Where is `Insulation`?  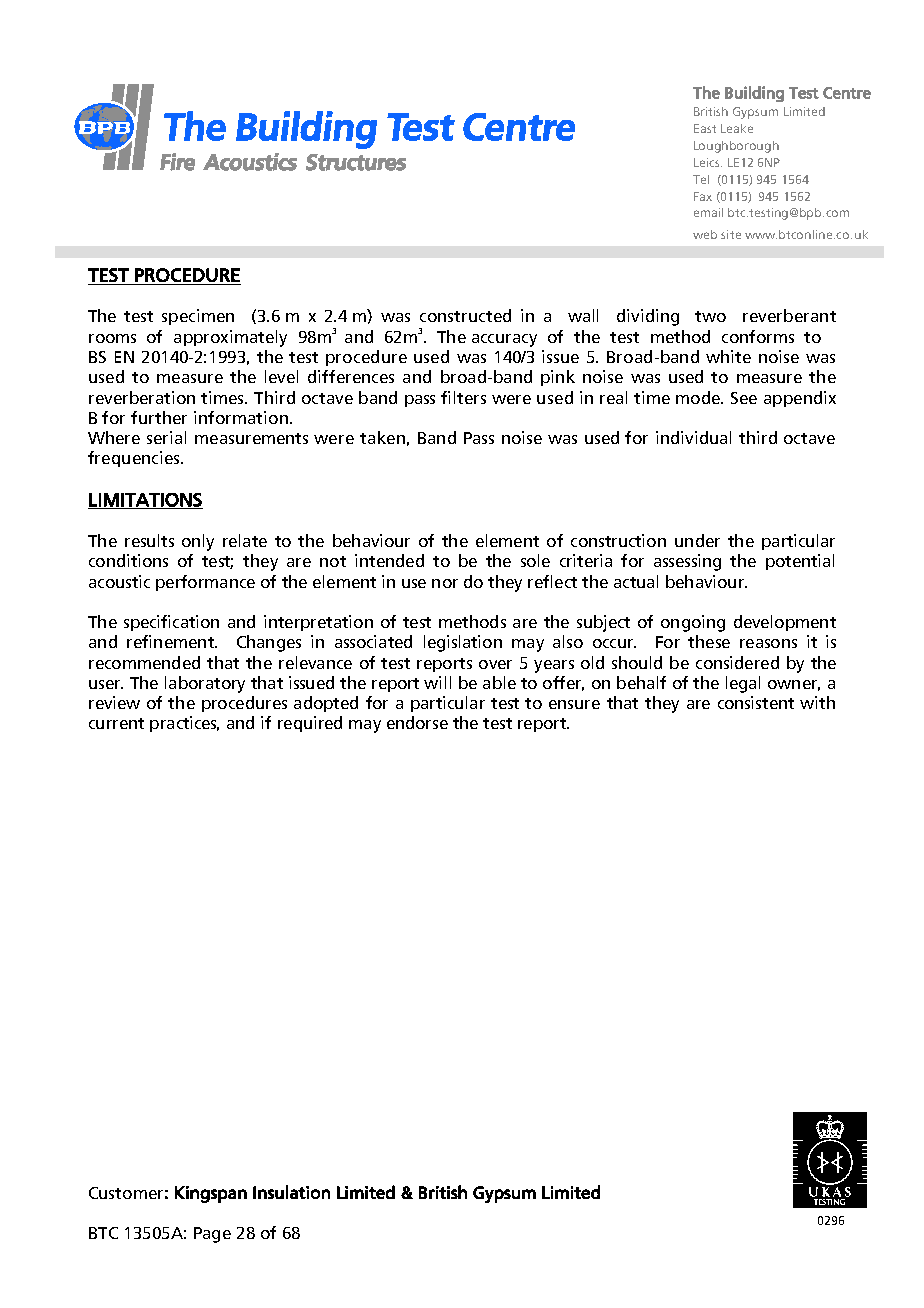
Insulation is located at coordinates (291, 1192).
